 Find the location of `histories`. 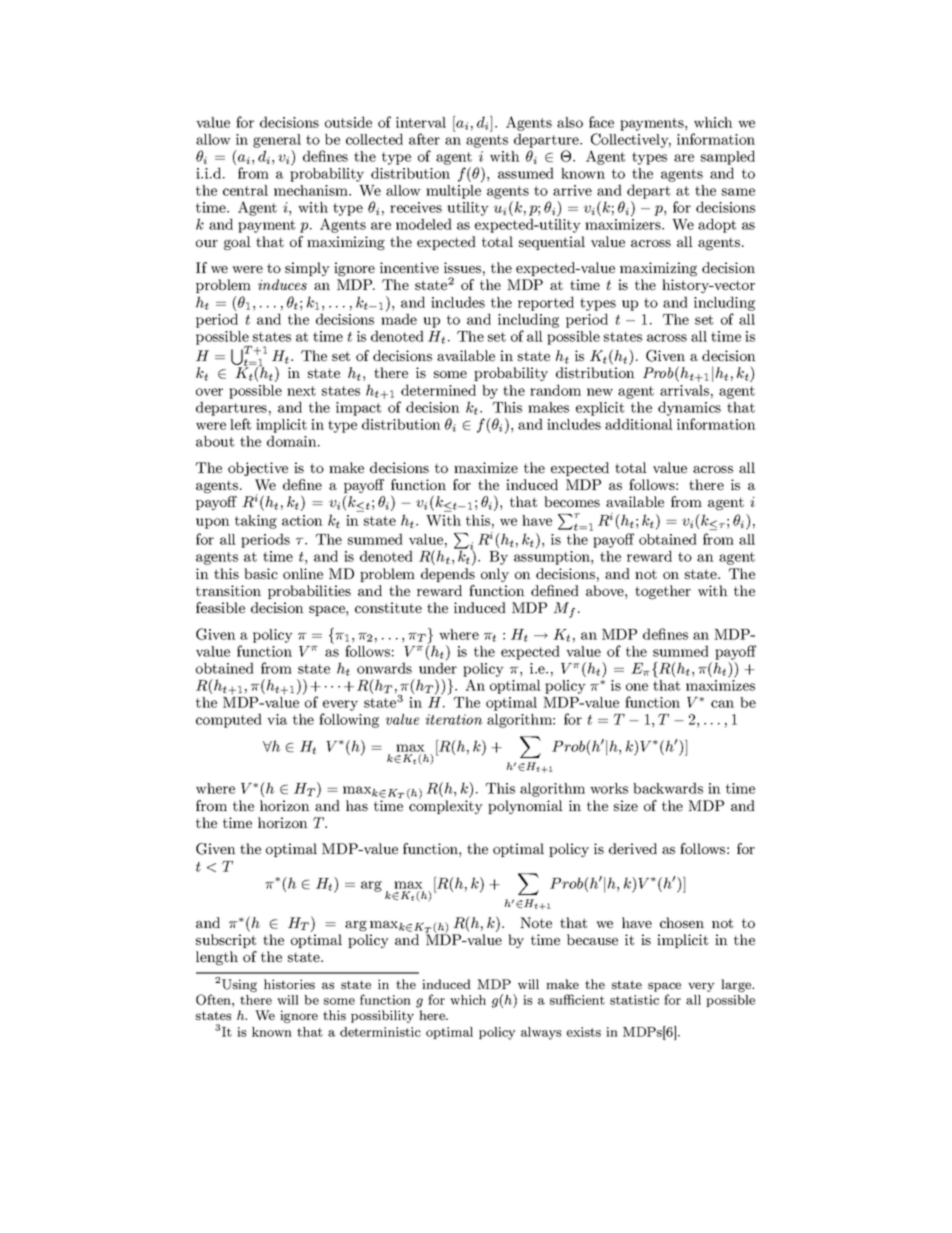

histories is located at coordinates (289, 984).
